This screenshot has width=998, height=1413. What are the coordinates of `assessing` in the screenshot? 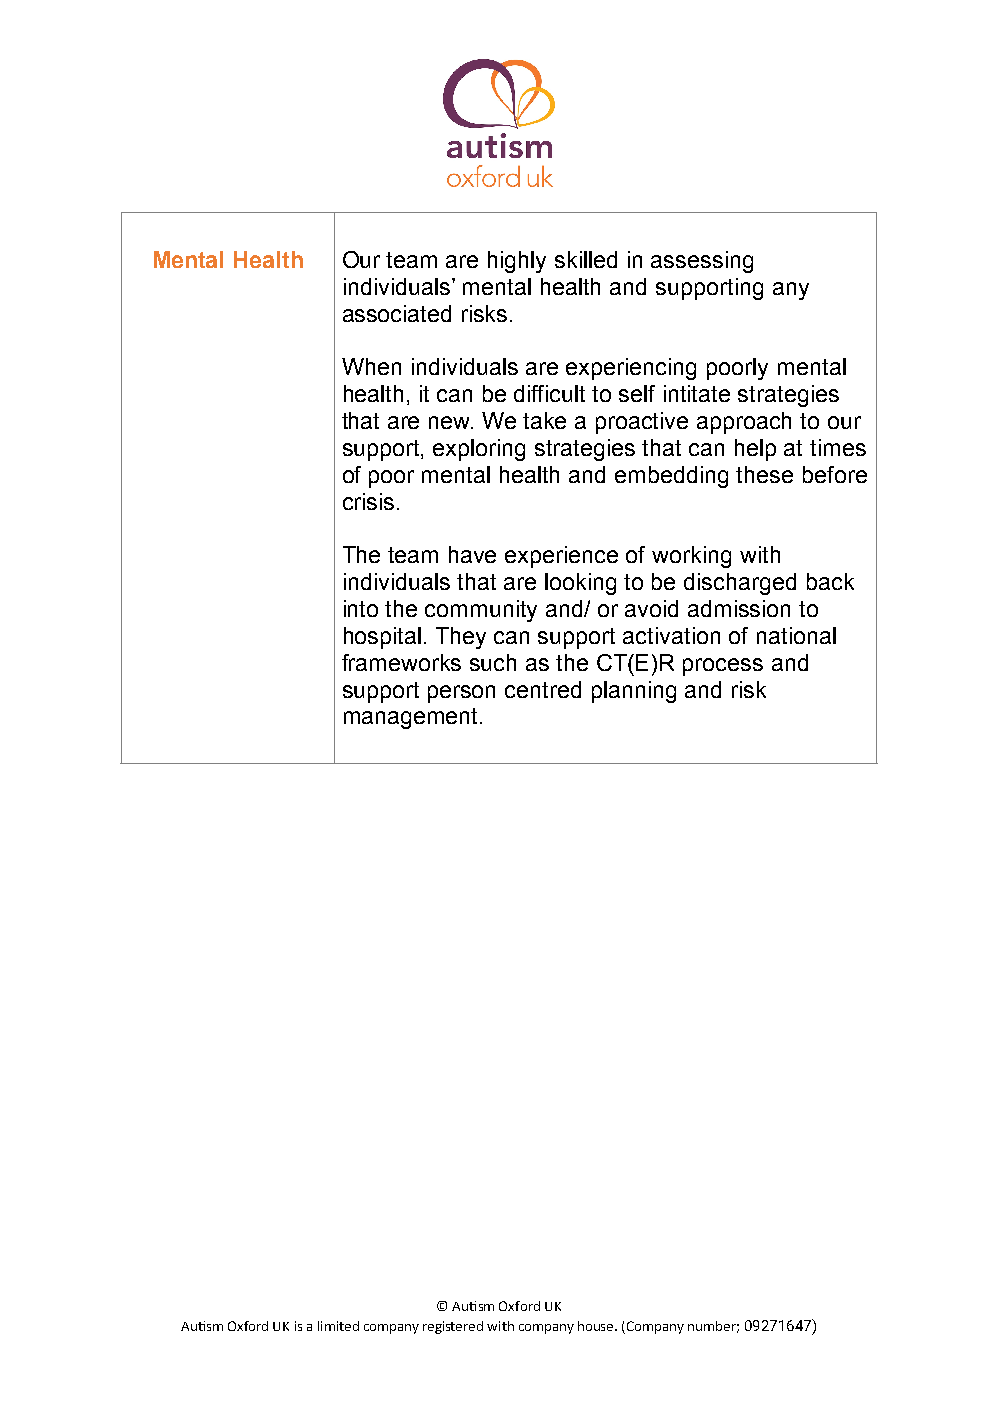 It's located at (702, 262).
